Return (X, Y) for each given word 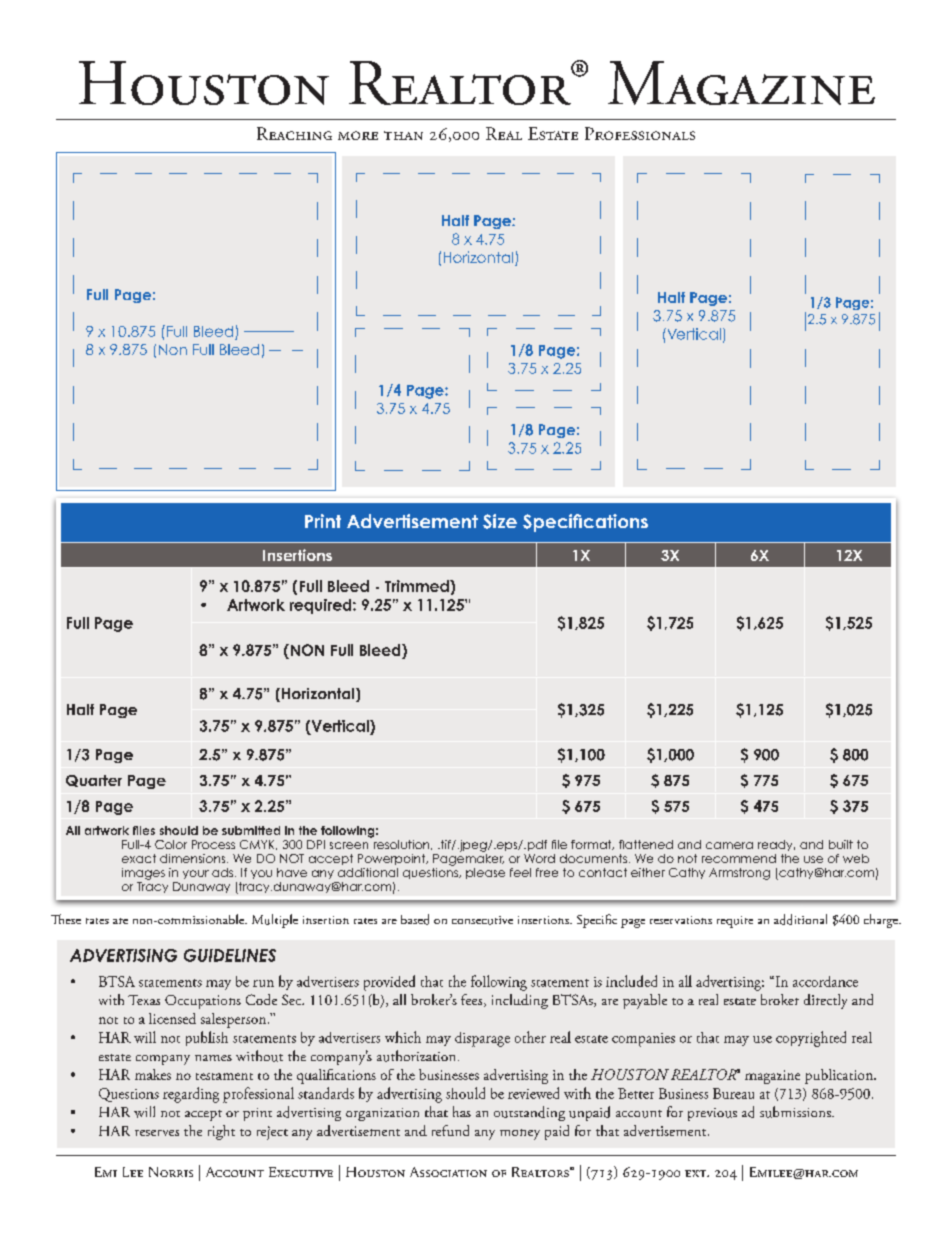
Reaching (294, 133)
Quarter (94, 781)
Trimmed (418, 586)
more (358, 135)
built (841, 844)
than (403, 135)
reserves (157, 1133)
